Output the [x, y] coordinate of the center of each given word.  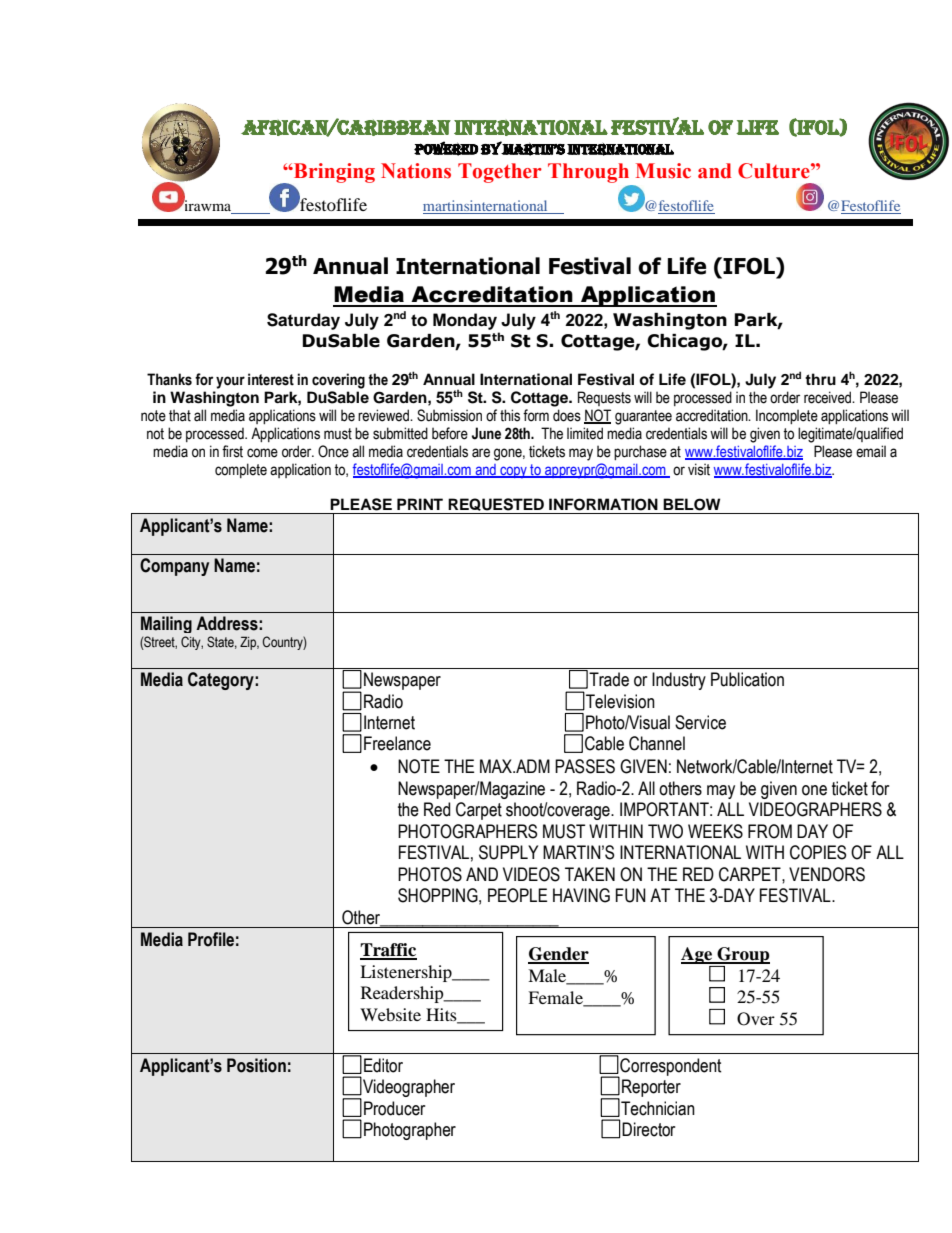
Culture [775, 171]
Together [500, 173]
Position [256, 1065]
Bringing [333, 173]
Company [174, 567]
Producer [394, 1108]
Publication [747, 679]
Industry [679, 681]
